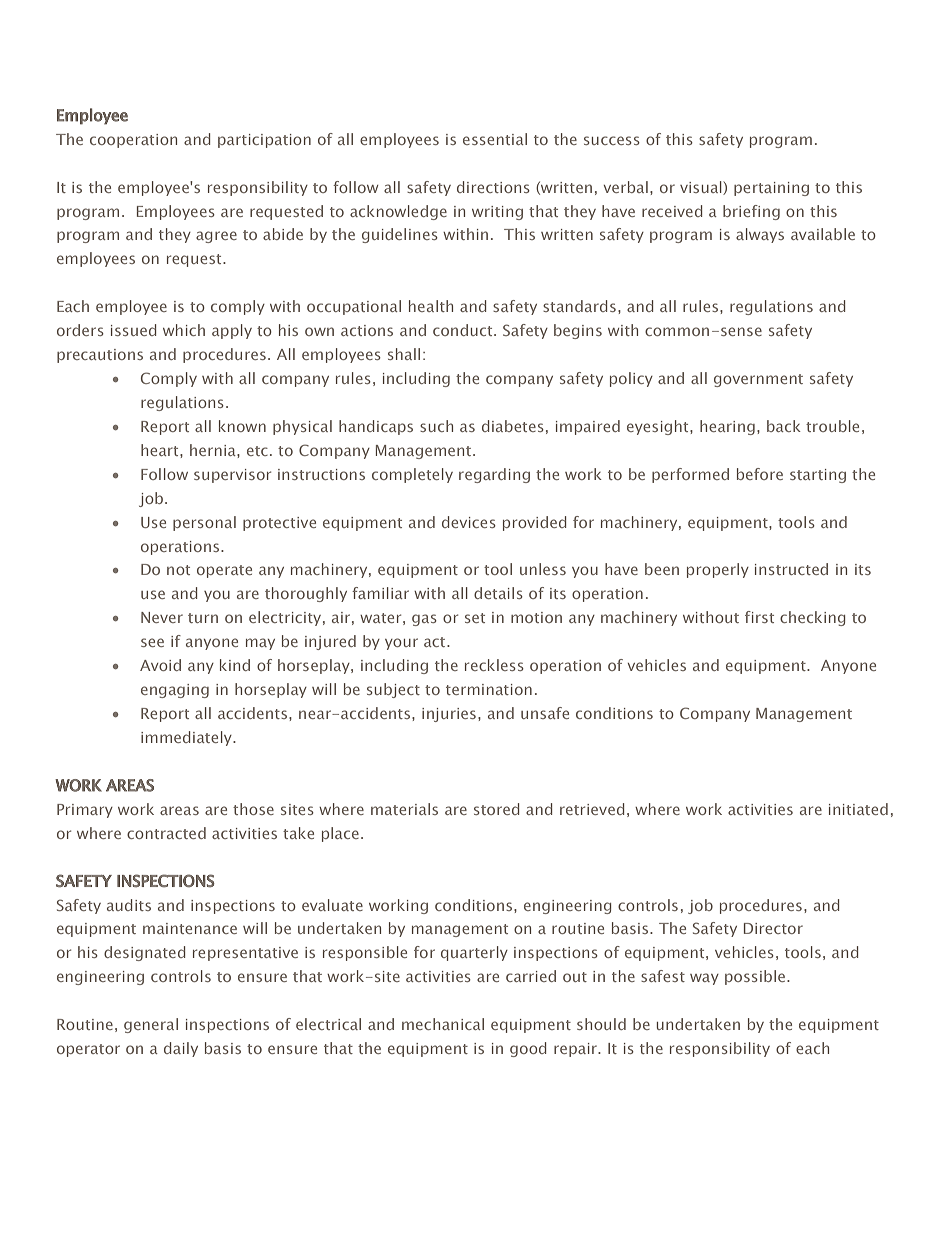  I want to click on shall, so click(404, 354).
